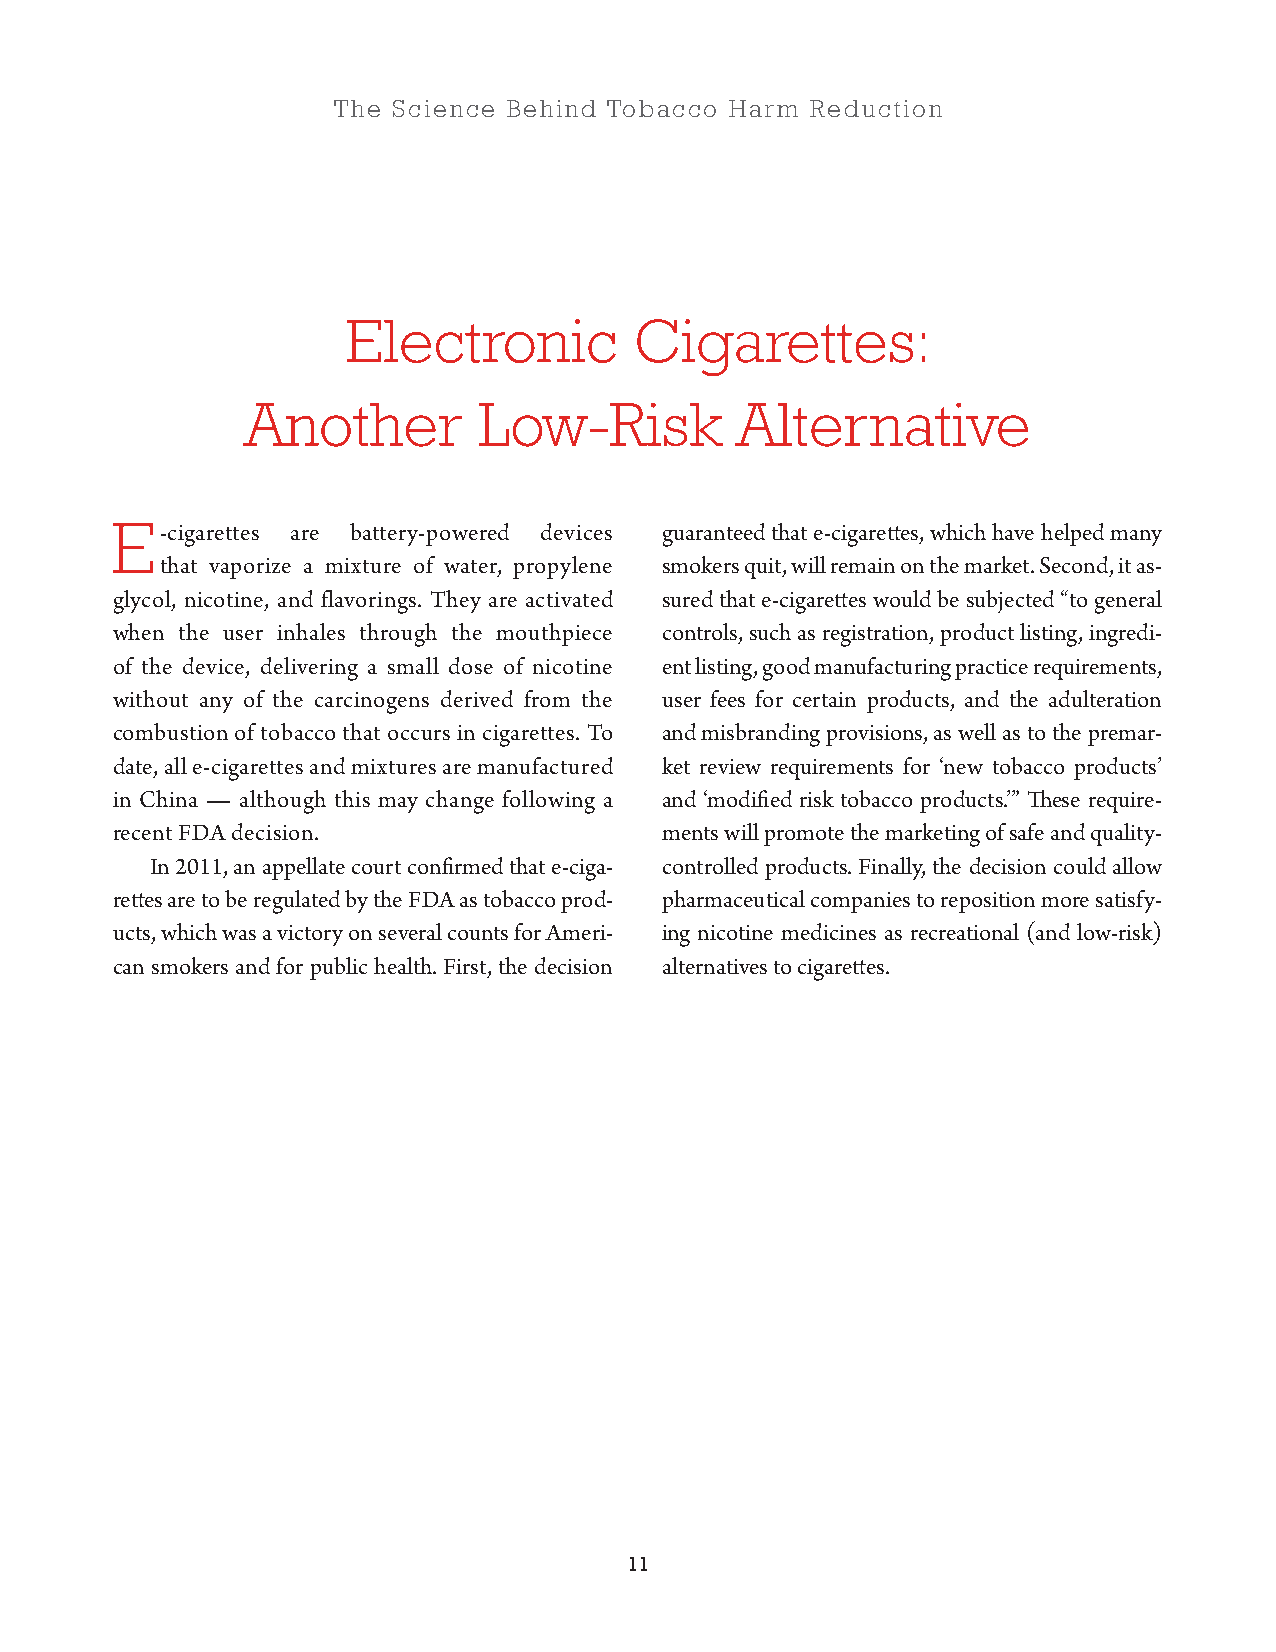 Image resolution: width=1276 pixels, height=1652 pixels. What do you see at coordinates (1013, 531) in the page?
I see `have` at bounding box center [1013, 531].
